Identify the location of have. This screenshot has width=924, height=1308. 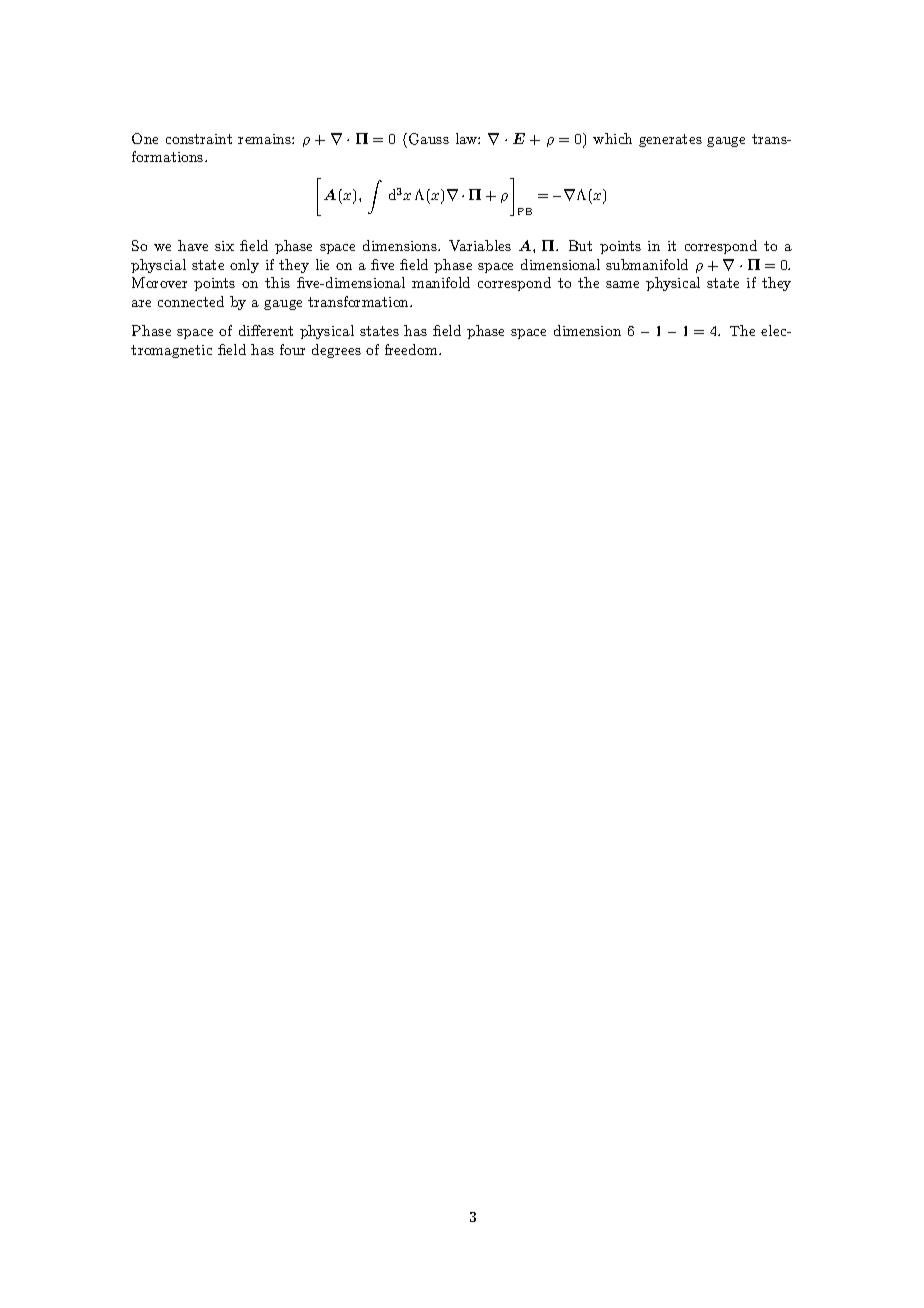
(193, 245).
